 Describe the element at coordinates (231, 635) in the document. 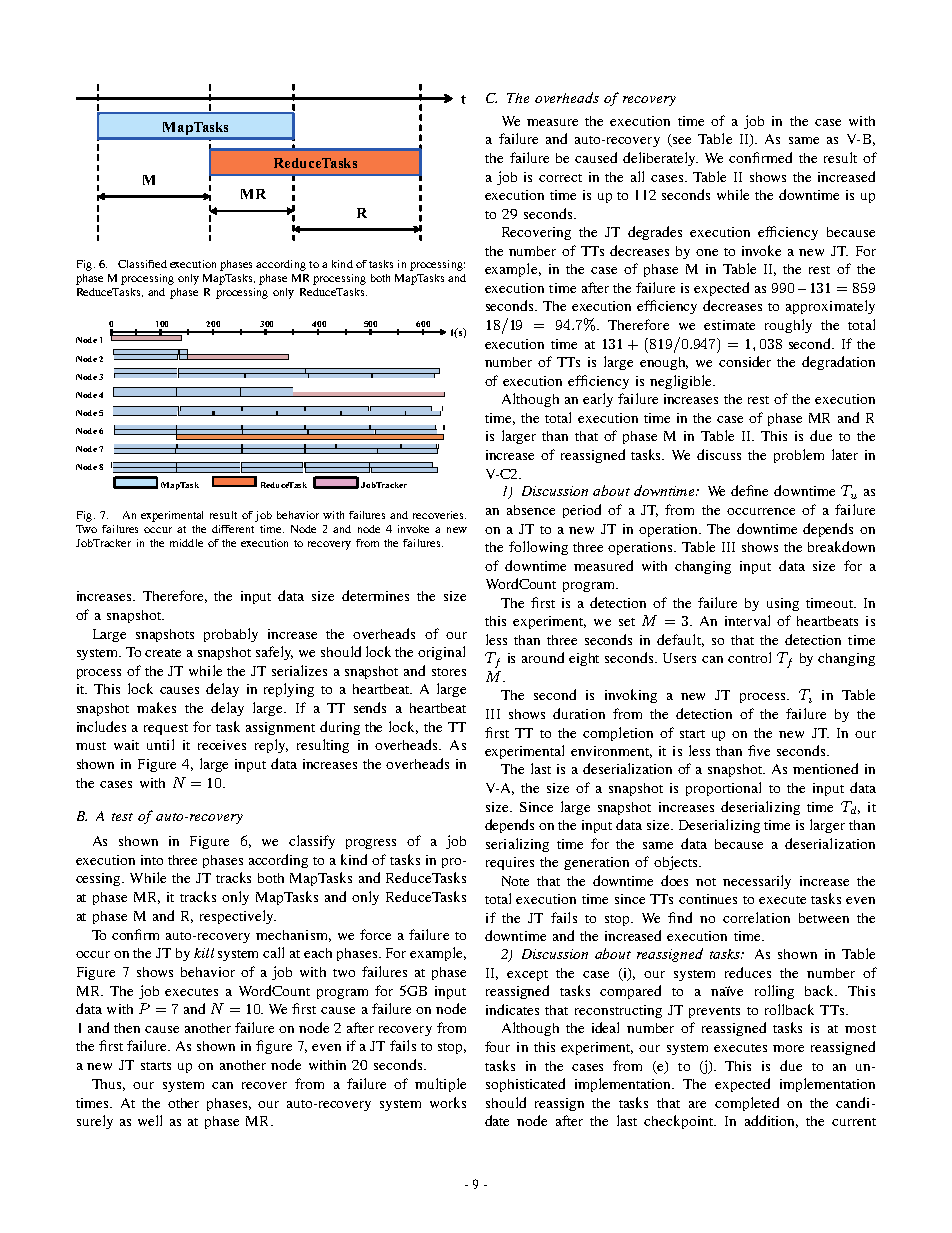

I see `probably` at that location.
